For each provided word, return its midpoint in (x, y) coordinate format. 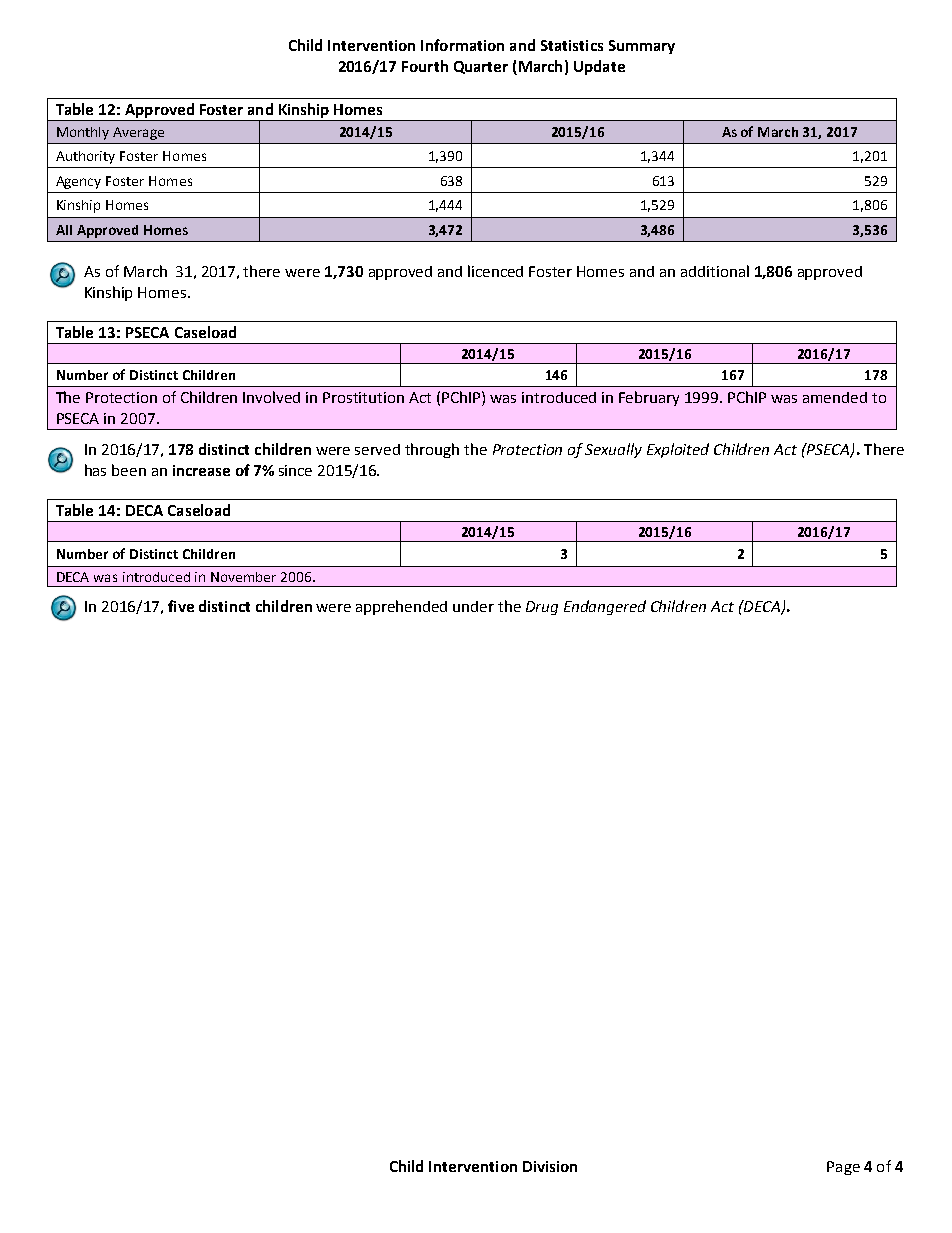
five (181, 606)
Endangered (605, 607)
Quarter (481, 67)
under (473, 606)
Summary (642, 47)
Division (550, 1166)
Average (138, 133)
